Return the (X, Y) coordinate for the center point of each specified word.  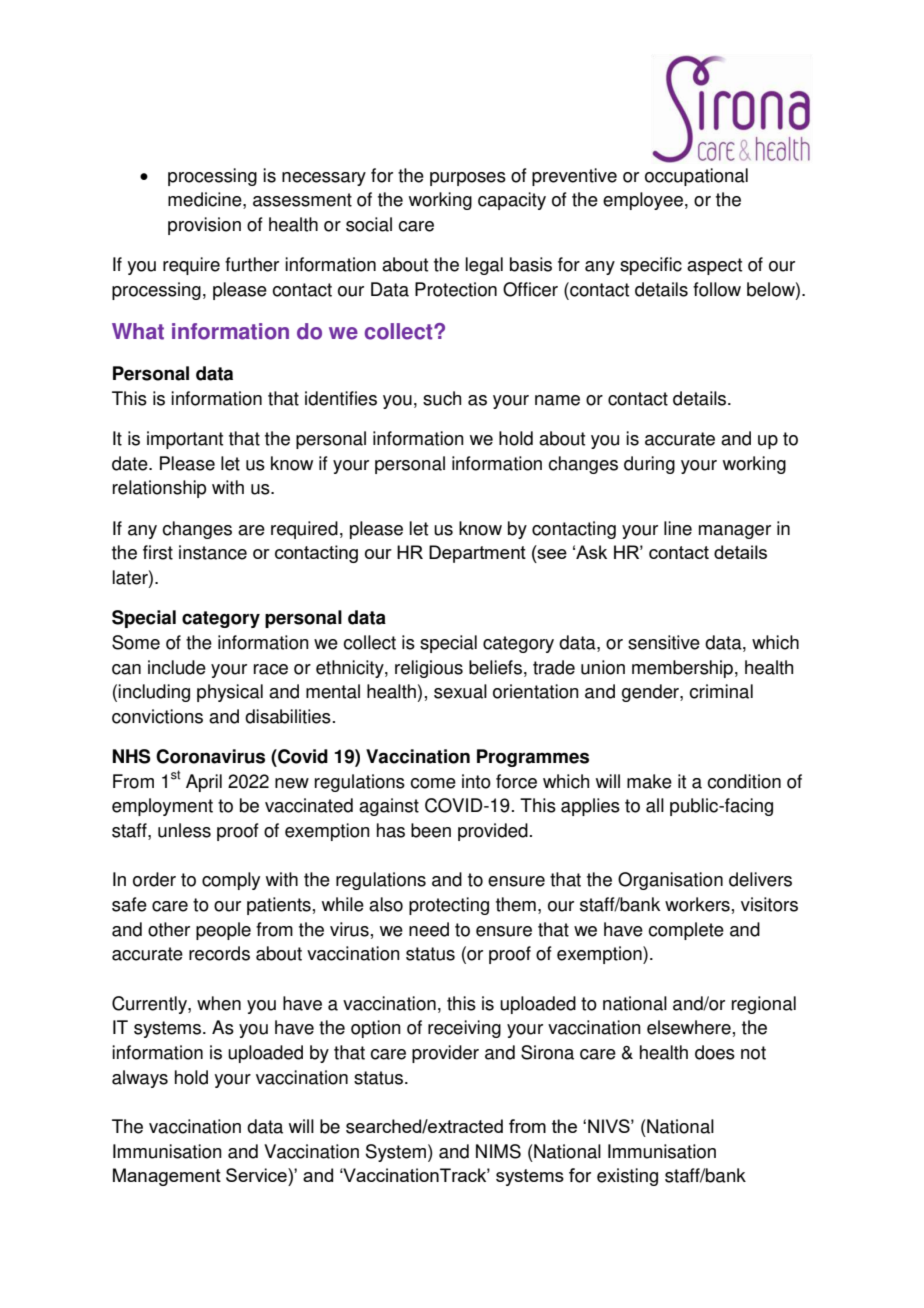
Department (477, 554)
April (204, 783)
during (649, 465)
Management (167, 1177)
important (185, 440)
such (442, 398)
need (429, 929)
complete (686, 931)
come (433, 783)
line (678, 528)
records (219, 953)
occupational (696, 177)
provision (204, 226)
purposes (468, 179)
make (649, 781)
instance (213, 552)
